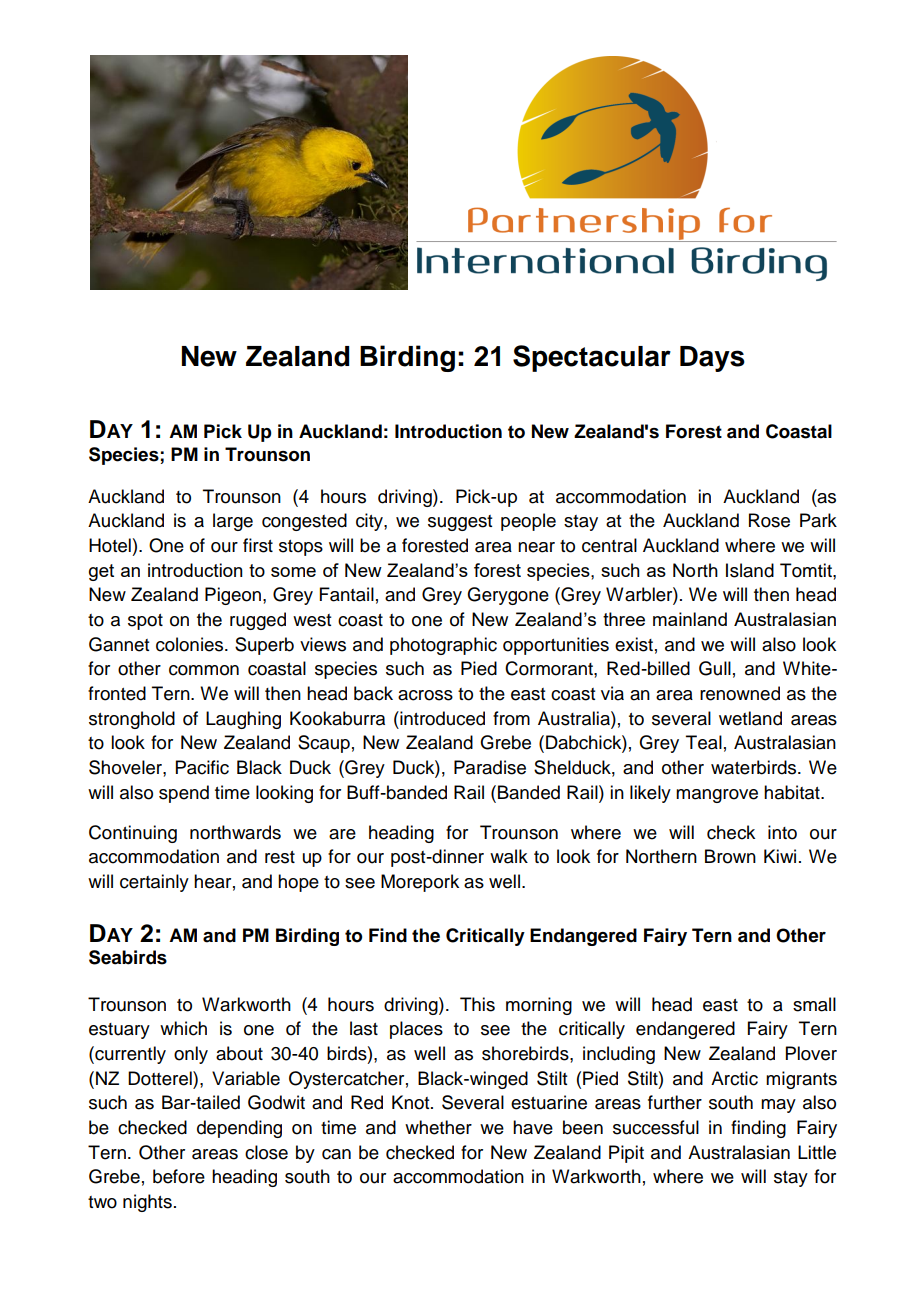  I want to click on whether, so click(438, 1127).
